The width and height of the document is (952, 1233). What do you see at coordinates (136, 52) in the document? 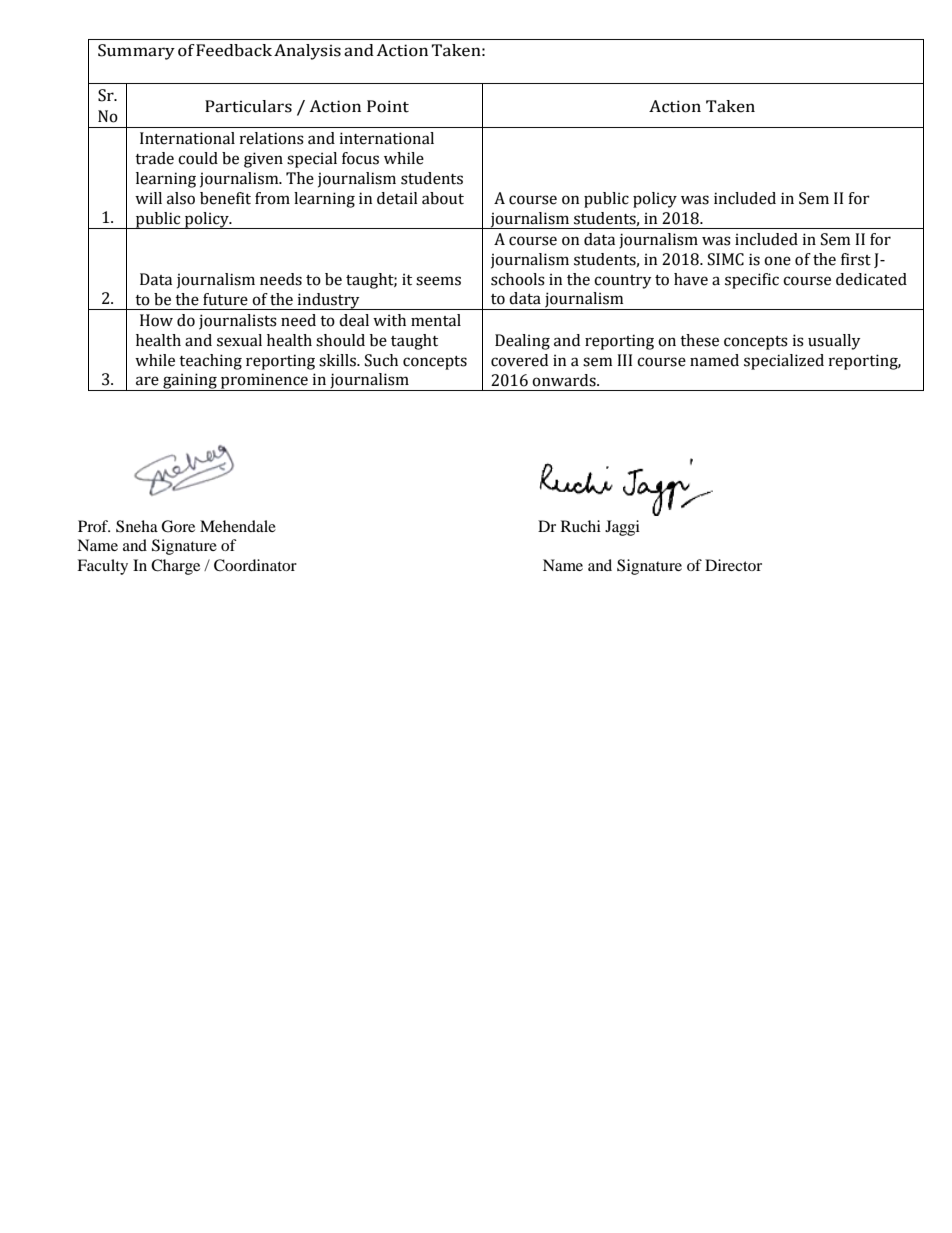
I see `Summary` at bounding box center [136, 52].
